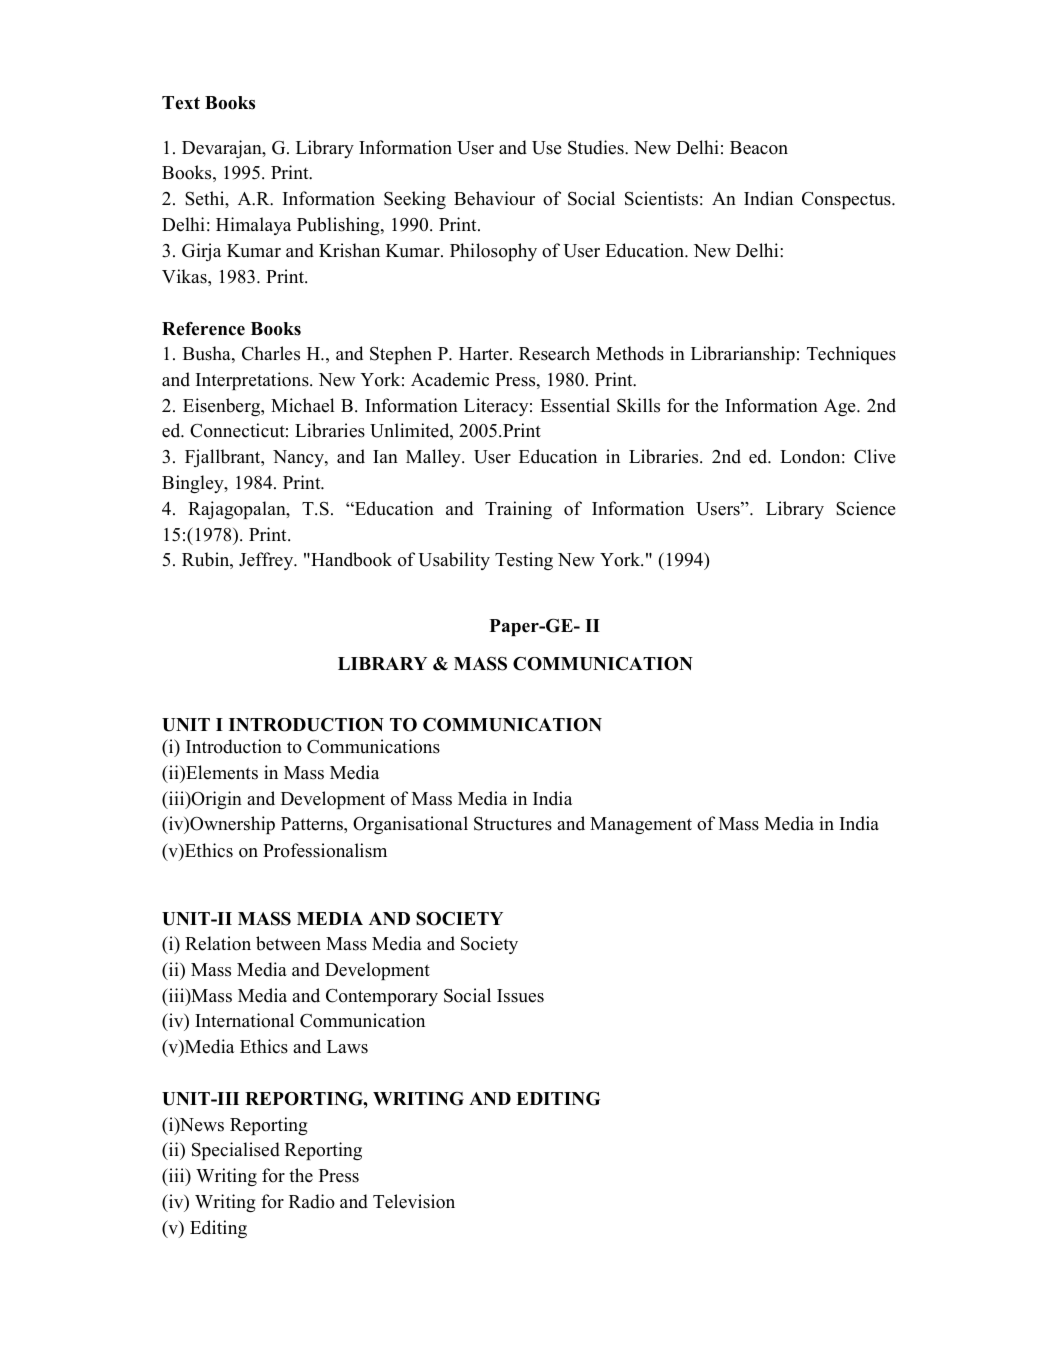 This screenshot has height=1370, width=1059. Describe the element at coordinates (865, 508) in the screenshot. I see `Science` at that location.
